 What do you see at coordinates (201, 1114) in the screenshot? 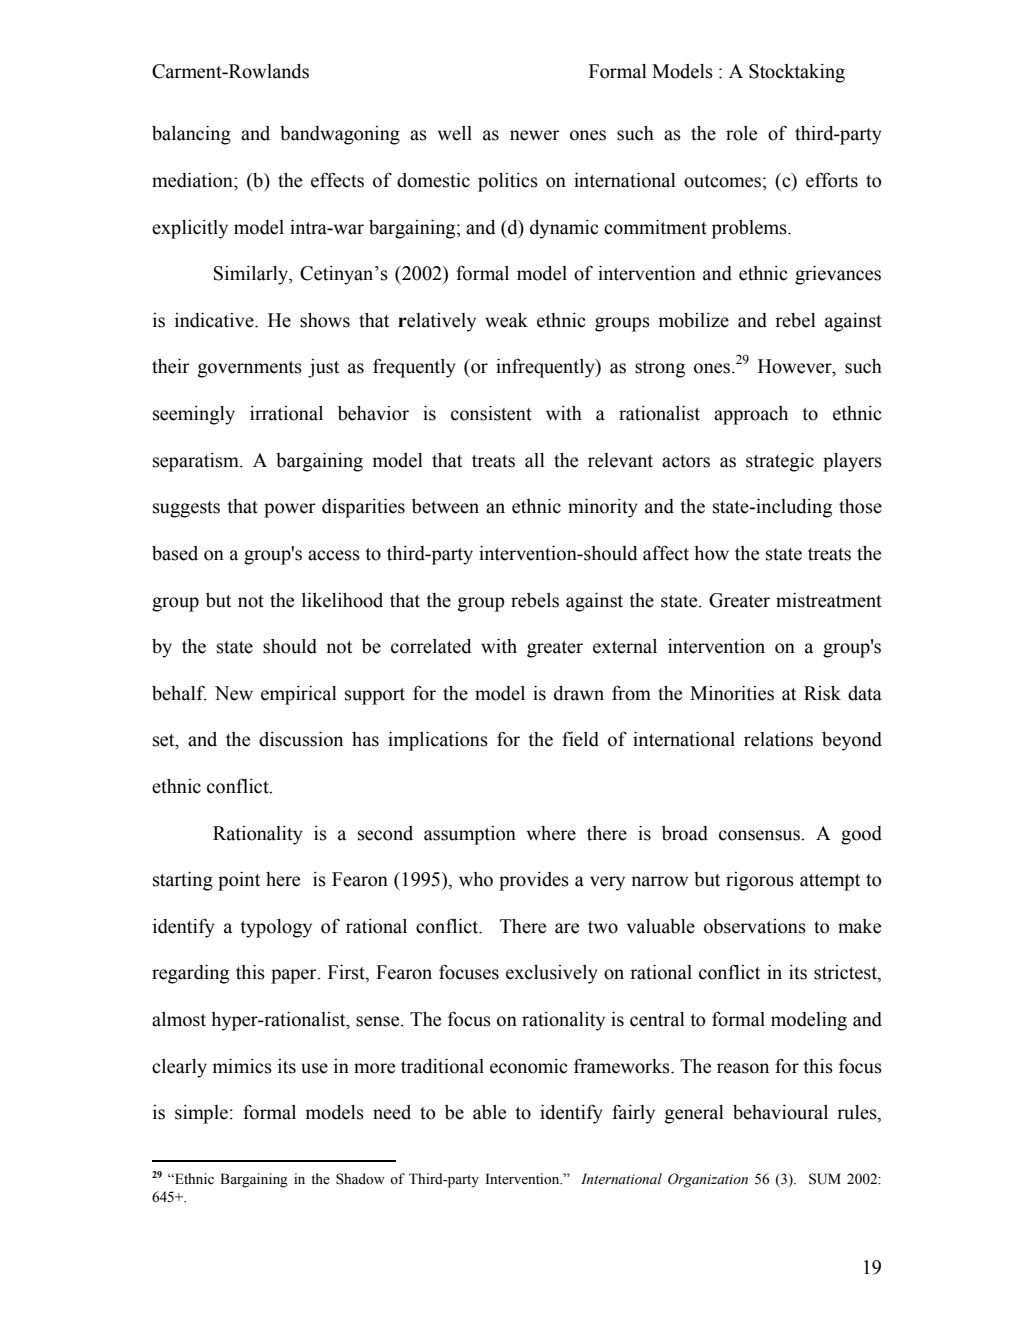
I see `simple` at bounding box center [201, 1114].
